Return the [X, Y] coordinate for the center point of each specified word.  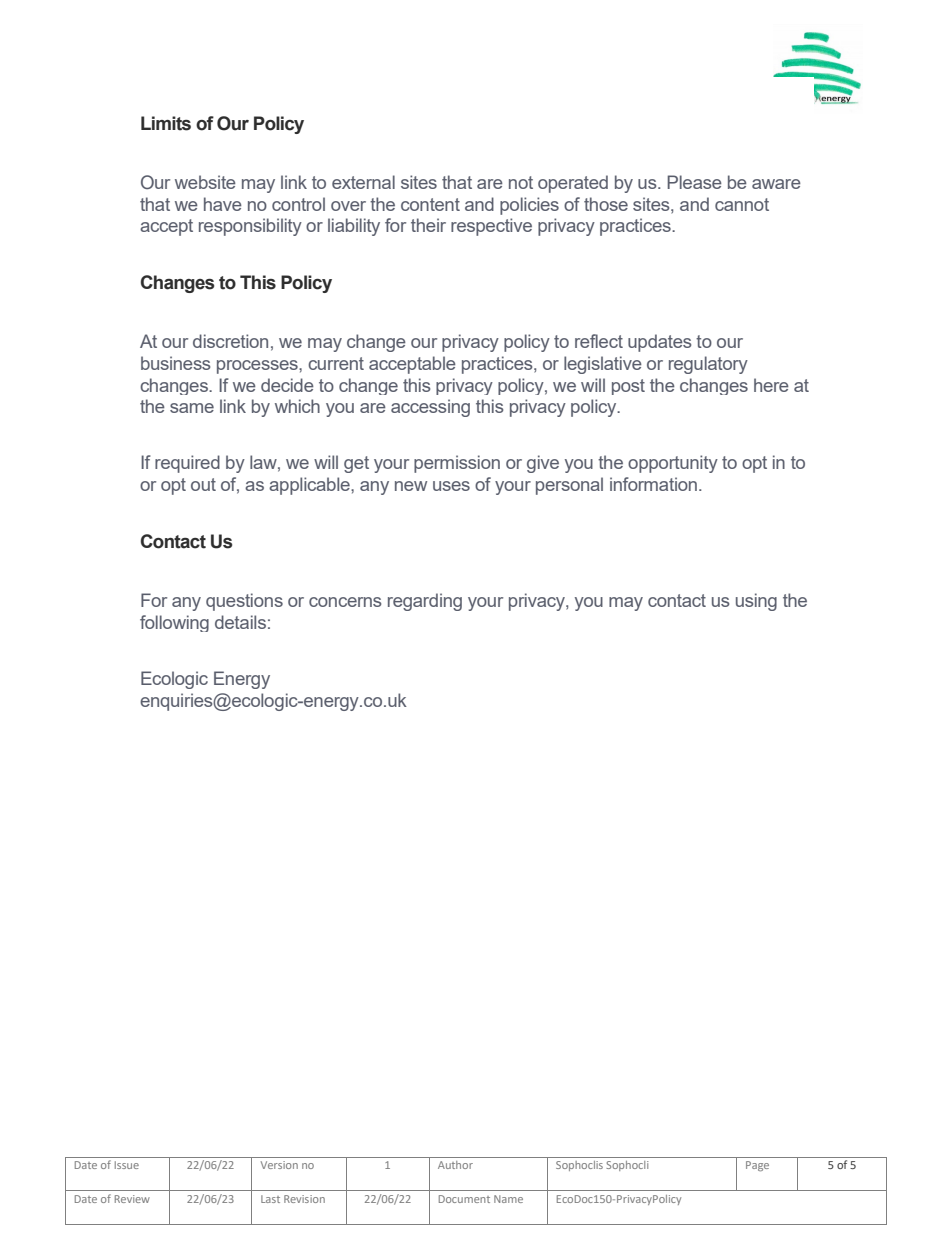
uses [451, 486]
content [430, 204]
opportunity [673, 464]
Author [455, 1165]
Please [694, 182]
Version [279, 1165]
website [205, 182]
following [174, 623]
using [756, 602]
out [203, 484]
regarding [425, 602]
